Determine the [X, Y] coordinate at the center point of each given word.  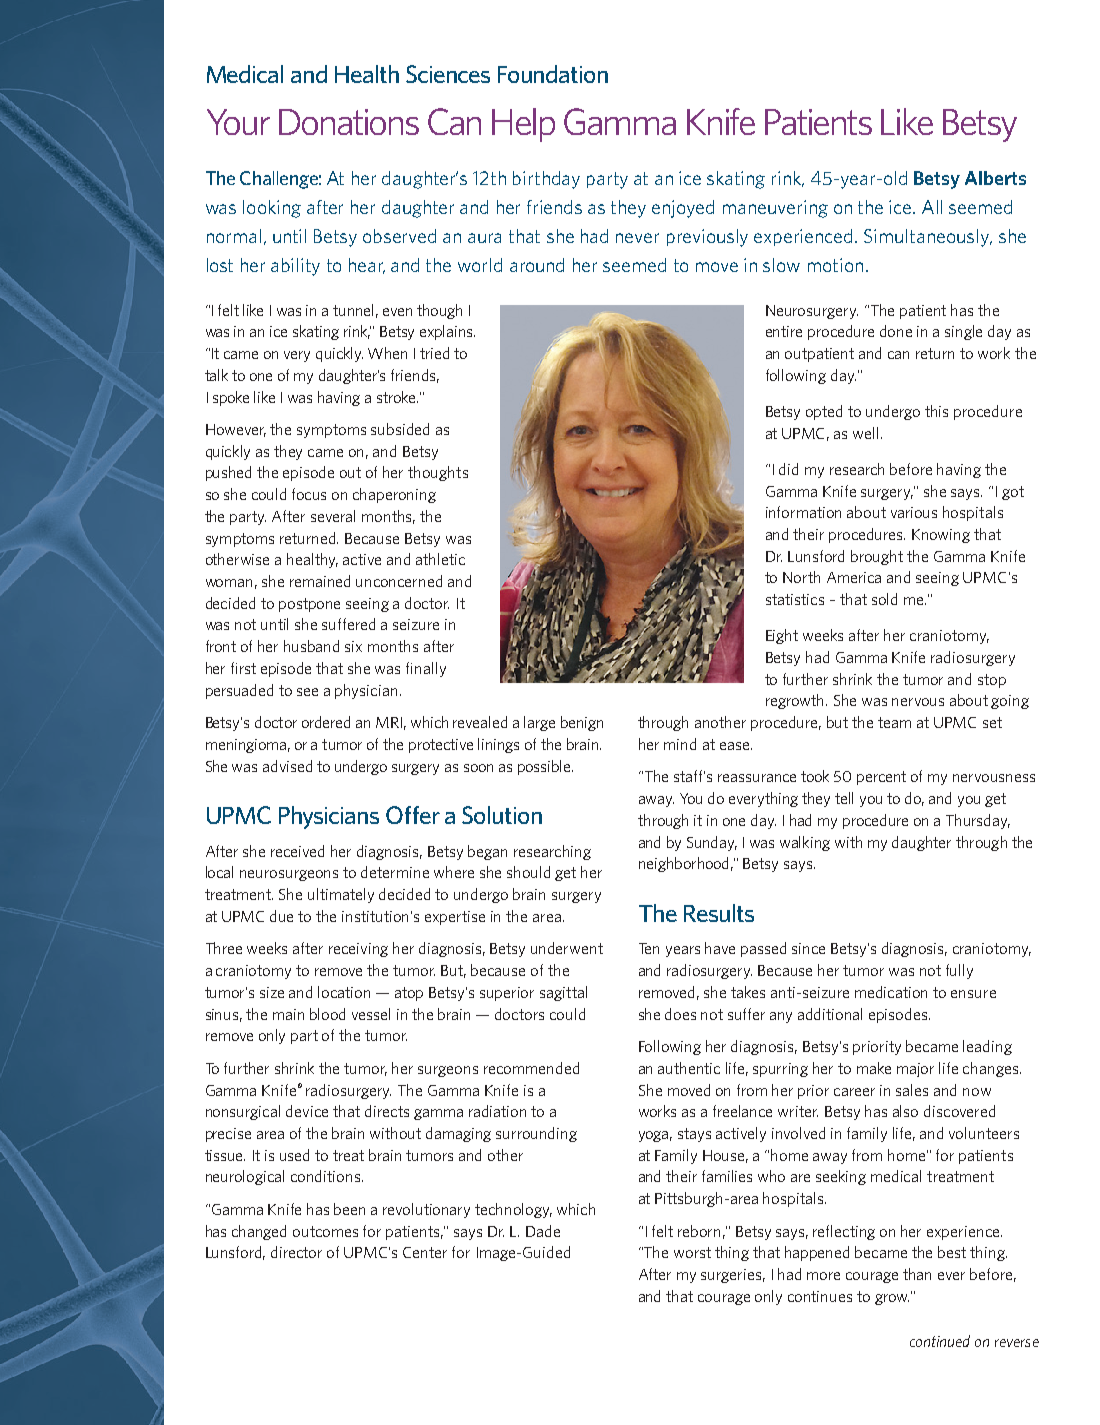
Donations [349, 122]
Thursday [978, 821]
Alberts [995, 178]
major [915, 1070]
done [896, 331]
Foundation [553, 74]
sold [884, 599]
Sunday [712, 843]
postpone [309, 605]
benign [582, 723]
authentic [689, 1068]
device [307, 1111]
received [297, 851]
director [296, 1252]
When [387, 353]
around [537, 265]
